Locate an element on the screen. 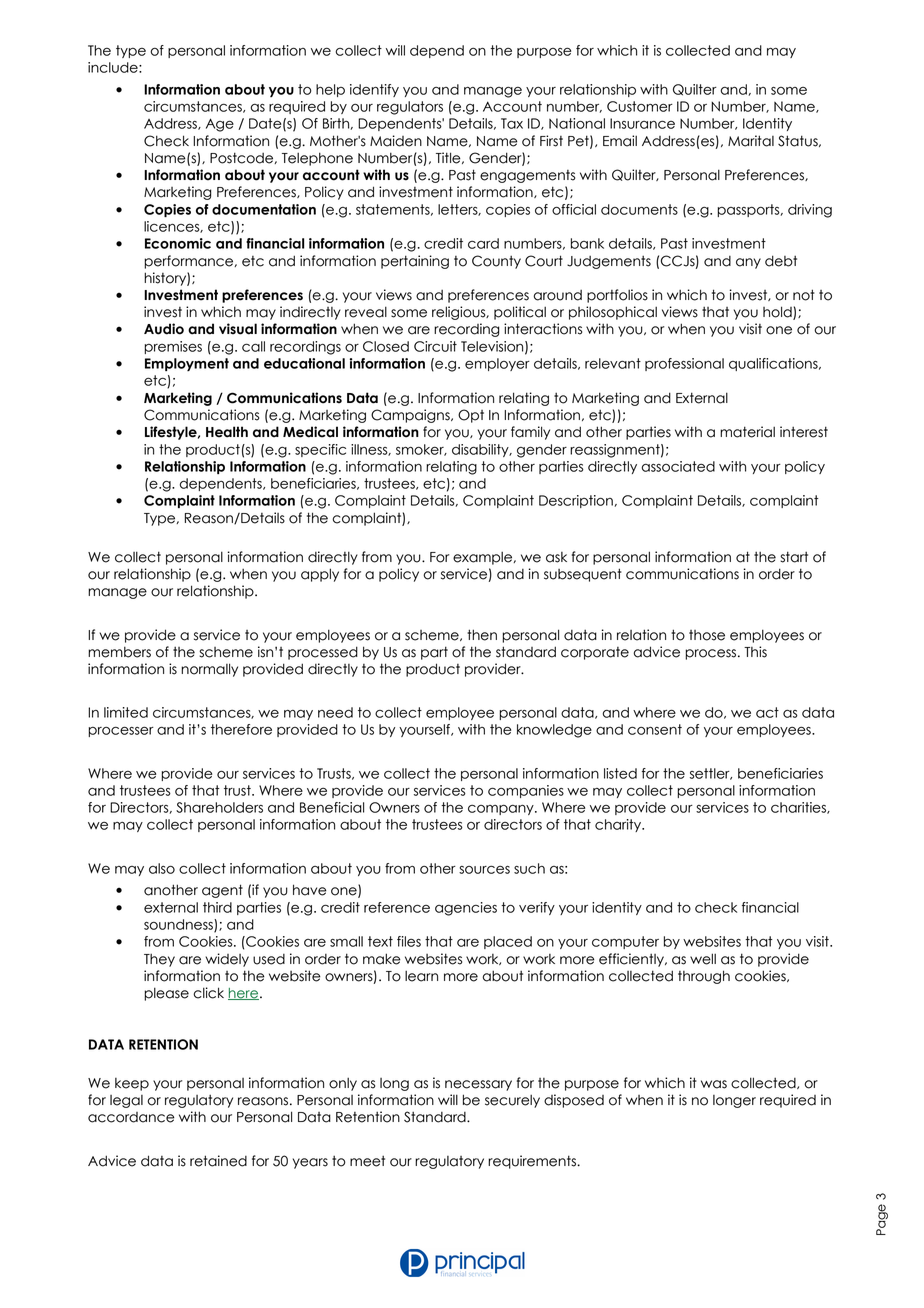  agent is located at coordinates (222, 891).
